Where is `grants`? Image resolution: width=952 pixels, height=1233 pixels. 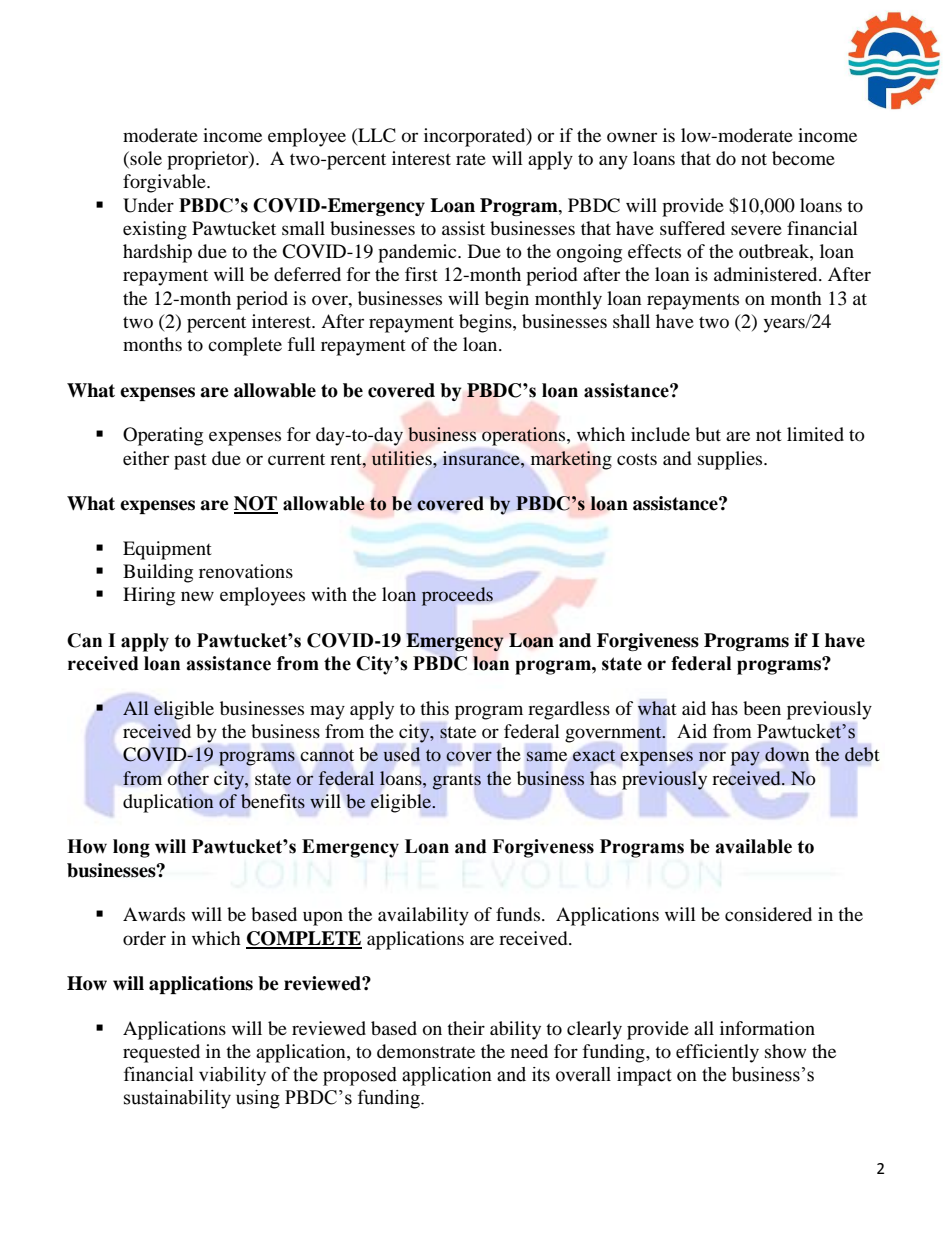 grants is located at coordinates (456, 782).
